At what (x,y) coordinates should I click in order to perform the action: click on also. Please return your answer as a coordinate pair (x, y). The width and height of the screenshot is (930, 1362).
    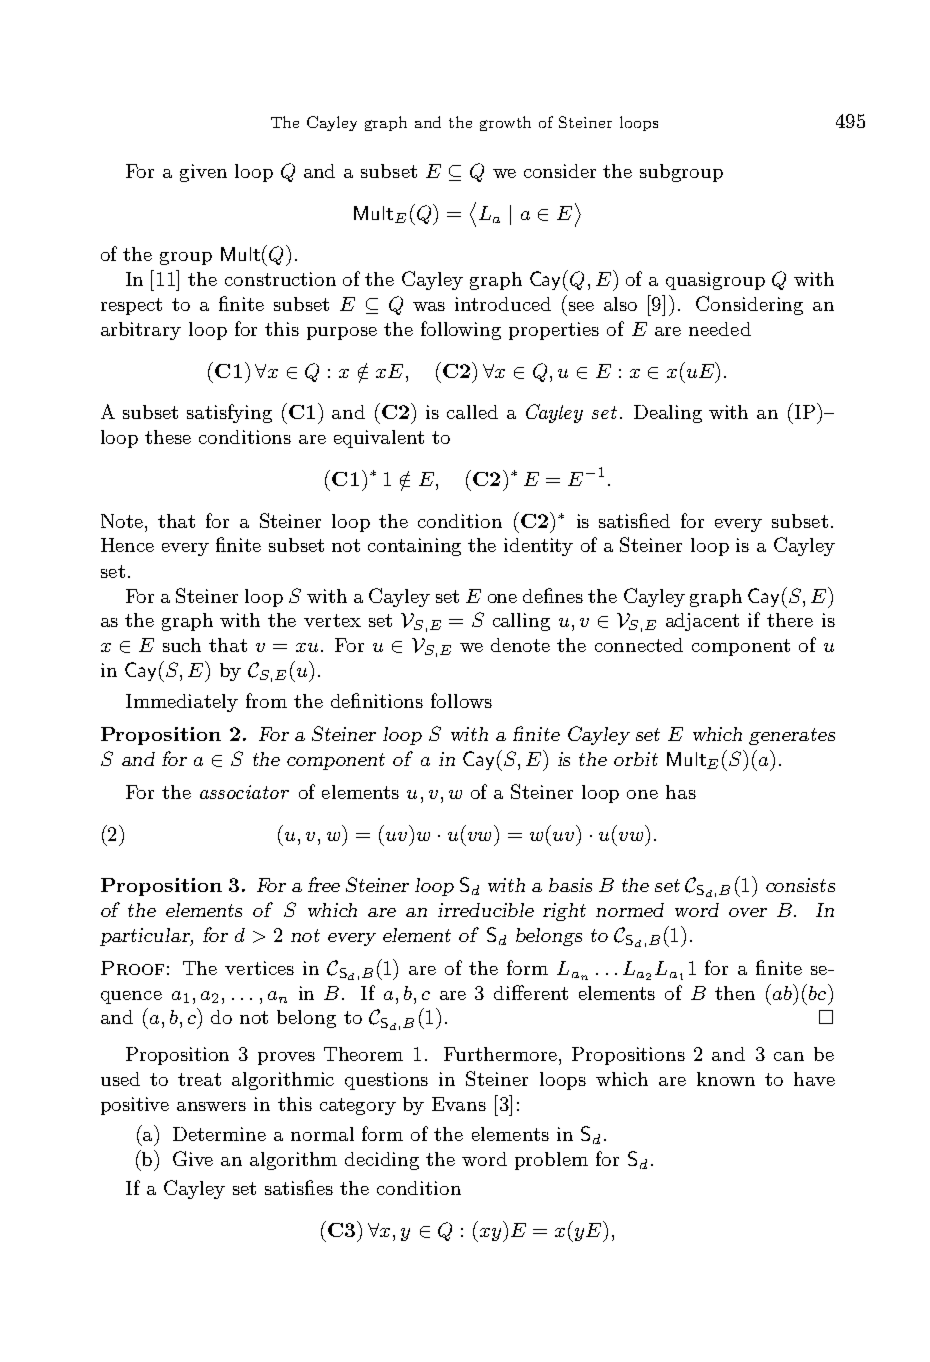
    Looking at the image, I should click on (620, 304).
